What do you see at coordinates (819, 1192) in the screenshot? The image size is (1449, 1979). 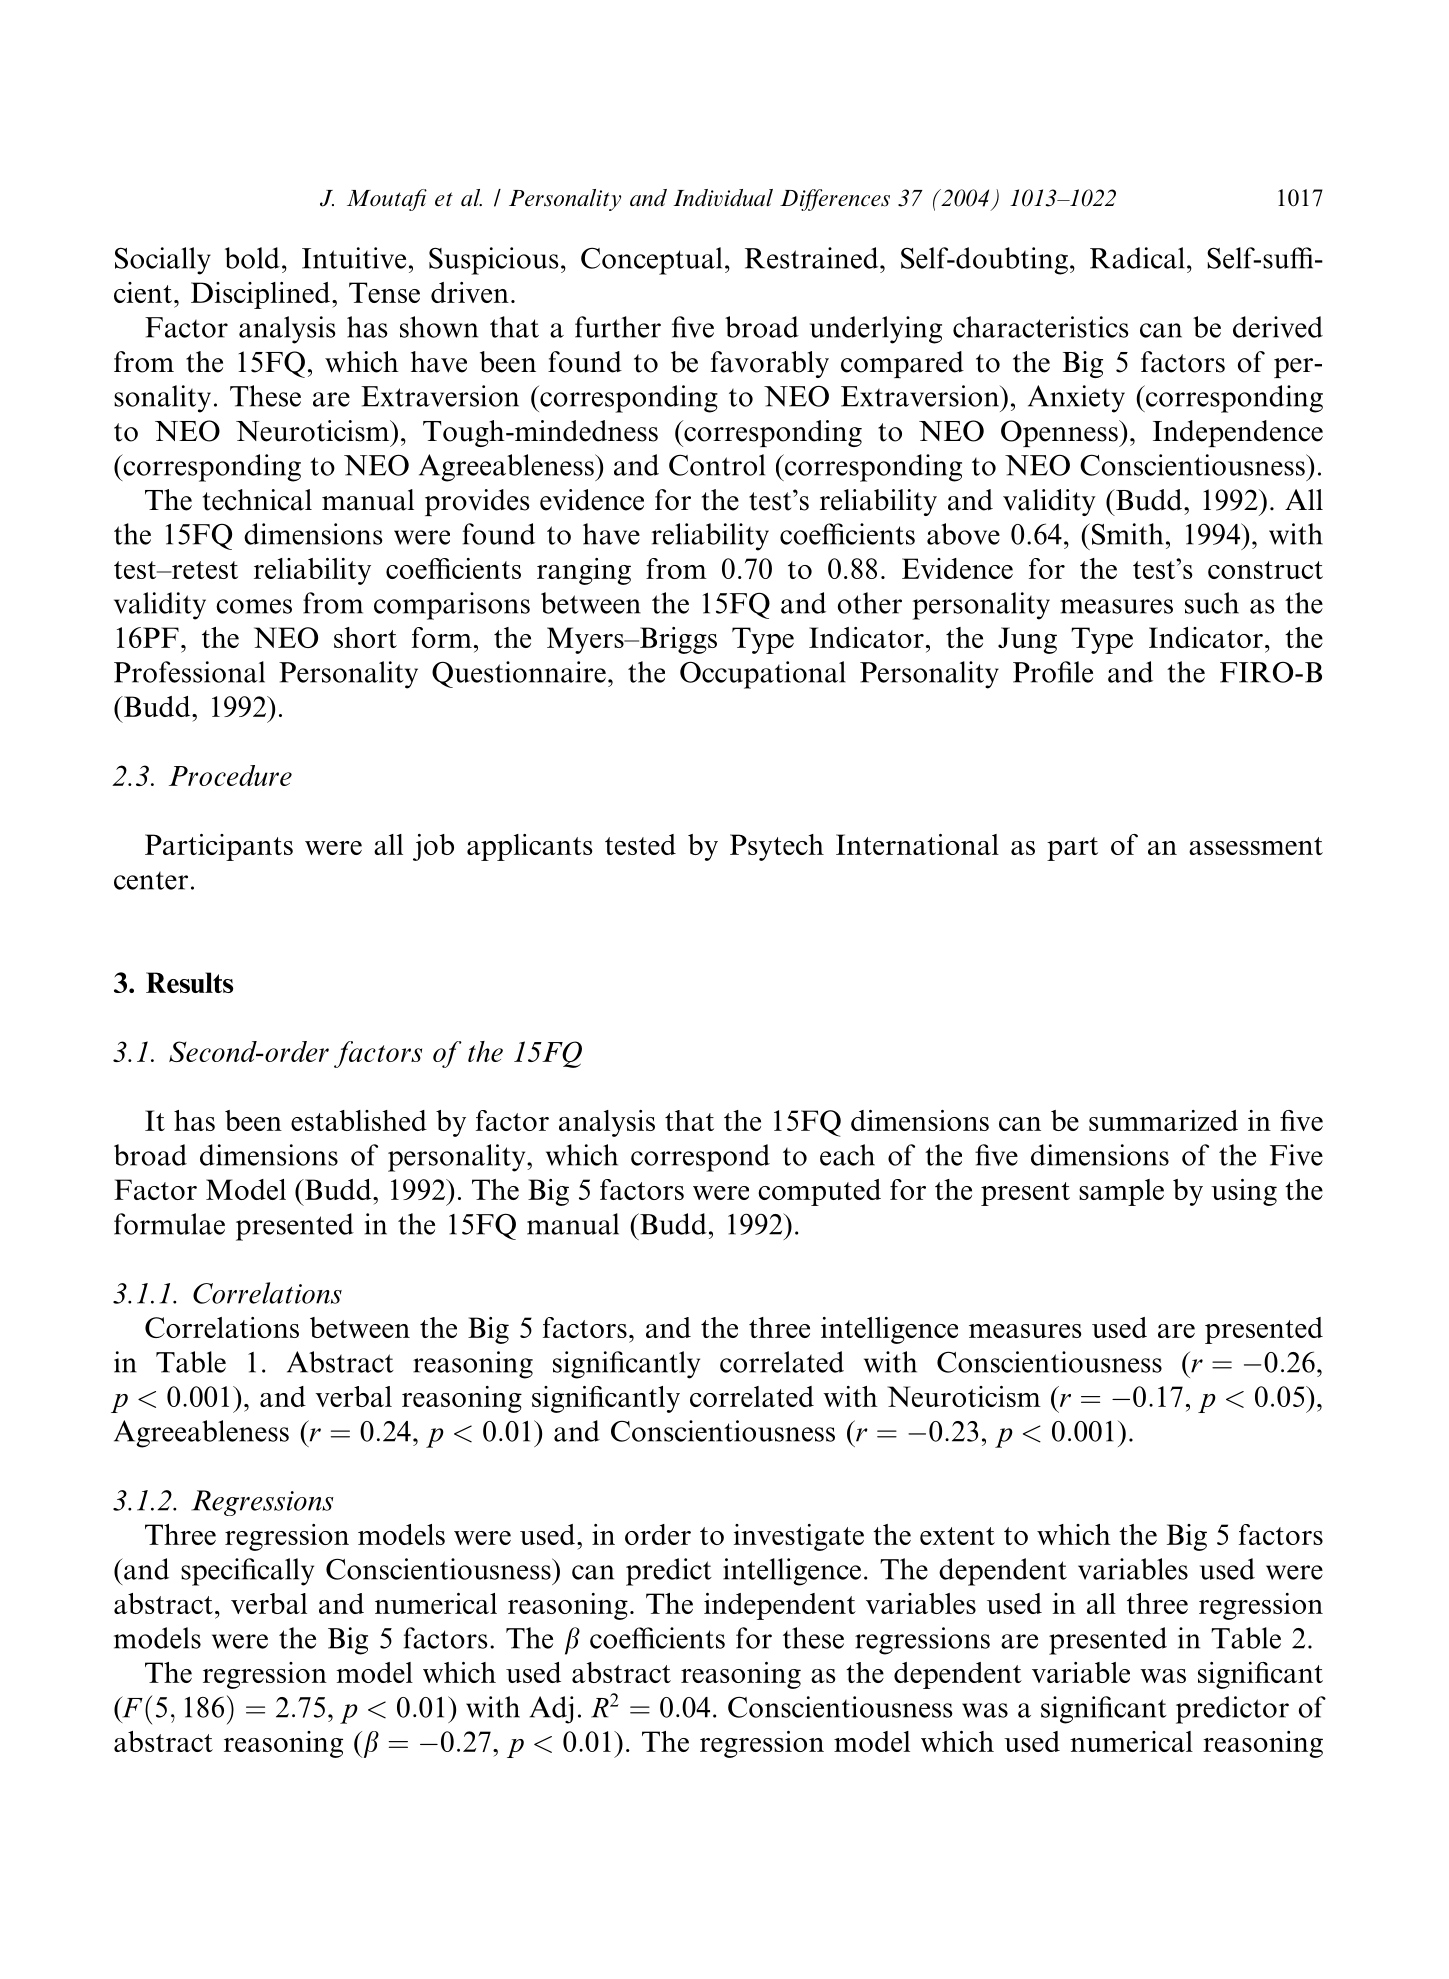 I see `computed` at bounding box center [819, 1192].
